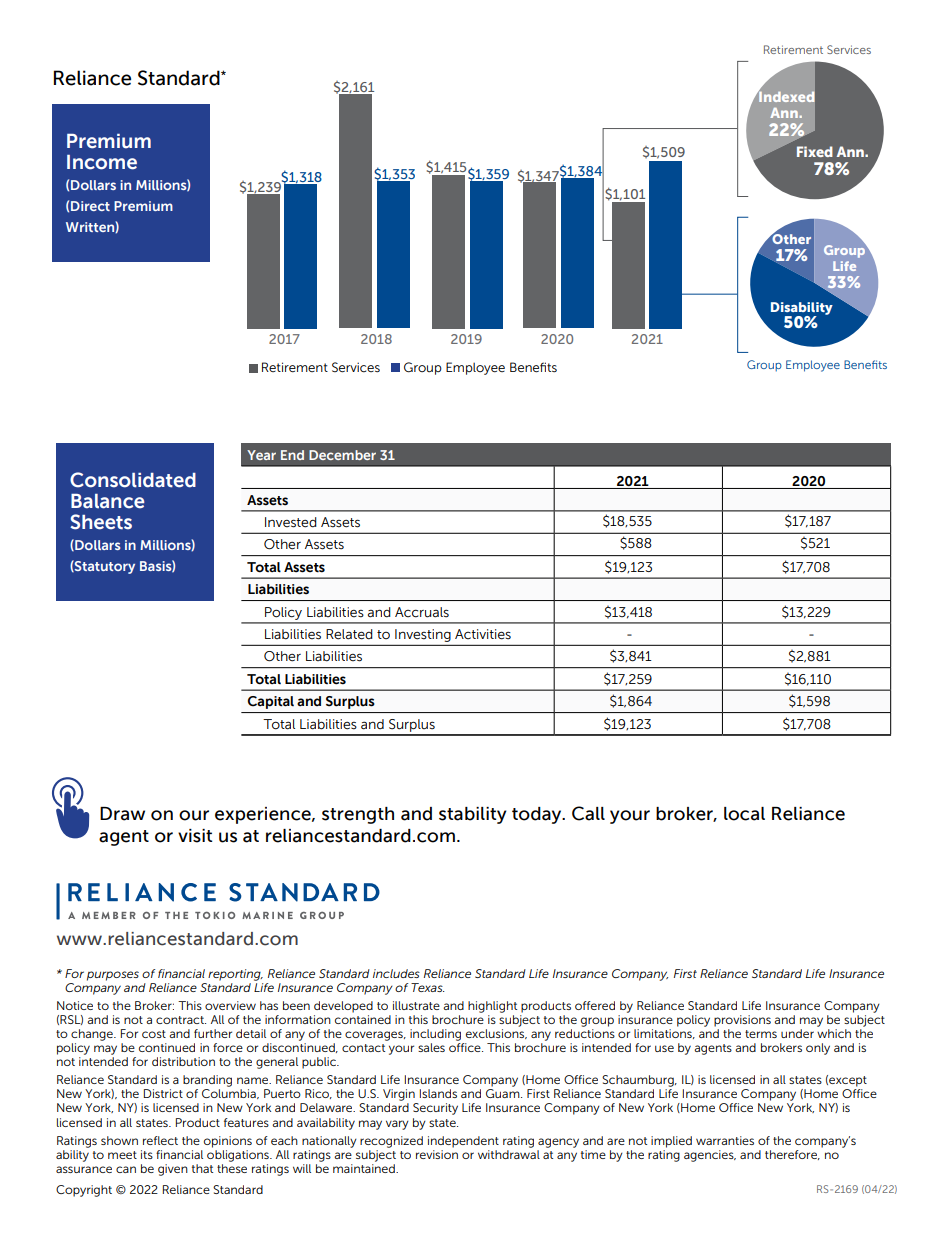 This image has height=1233, width=952. I want to click on Fixed, so click(815, 151).
